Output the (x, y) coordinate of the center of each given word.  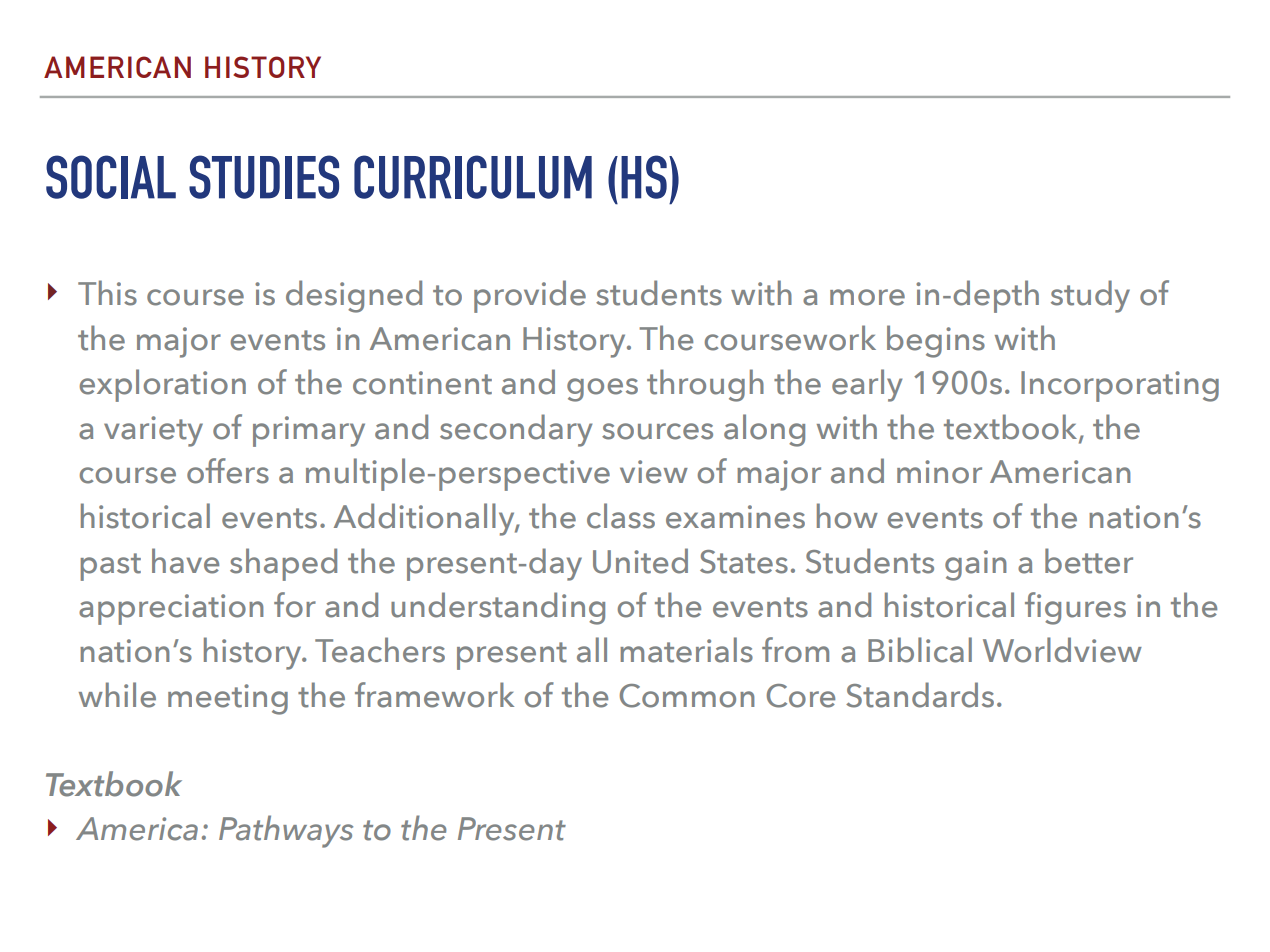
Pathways (286, 831)
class (621, 516)
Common (687, 696)
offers (228, 471)
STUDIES (264, 177)
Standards (920, 695)
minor (939, 472)
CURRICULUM (473, 177)
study (1090, 296)
